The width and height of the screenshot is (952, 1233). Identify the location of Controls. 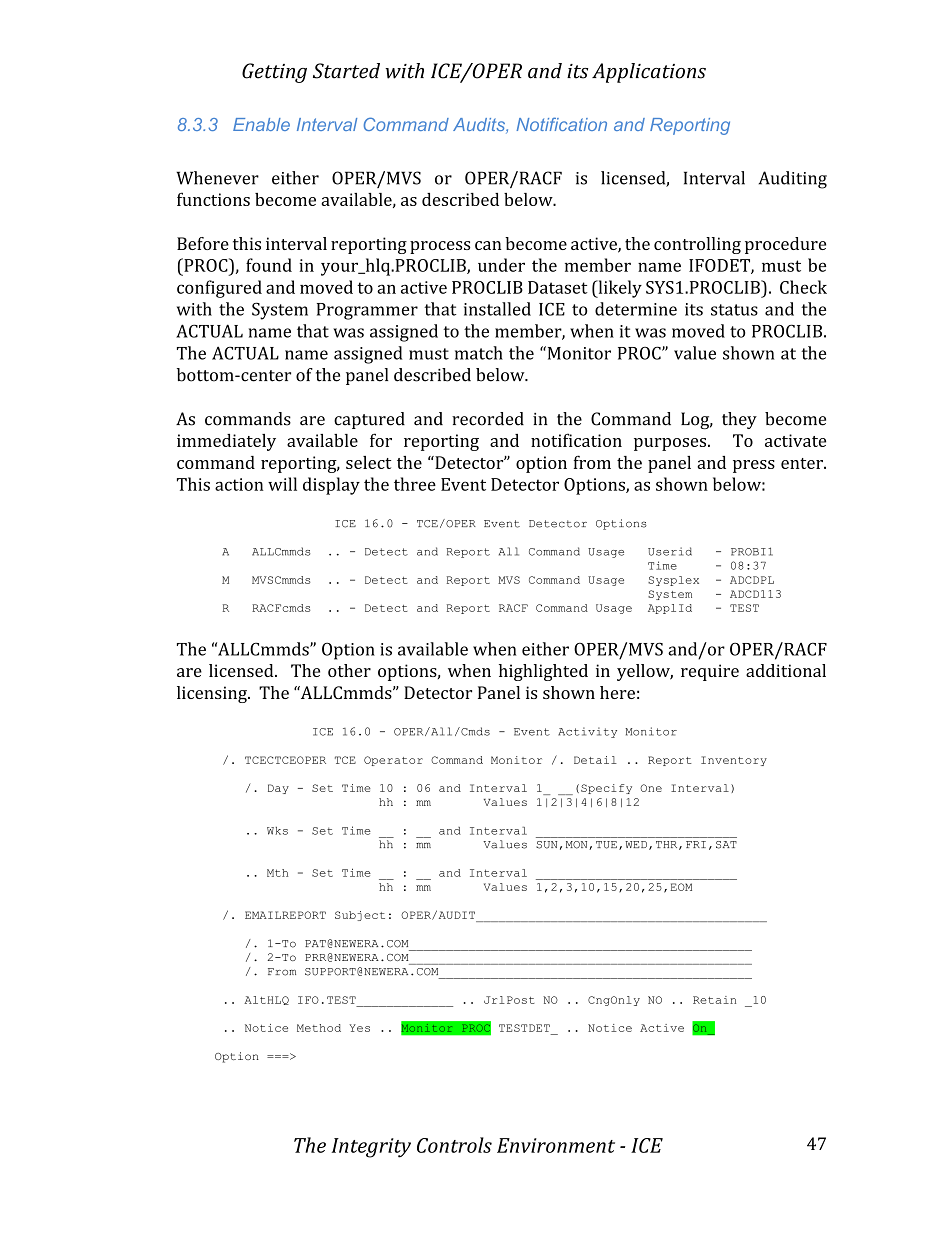
(454, 1145).
